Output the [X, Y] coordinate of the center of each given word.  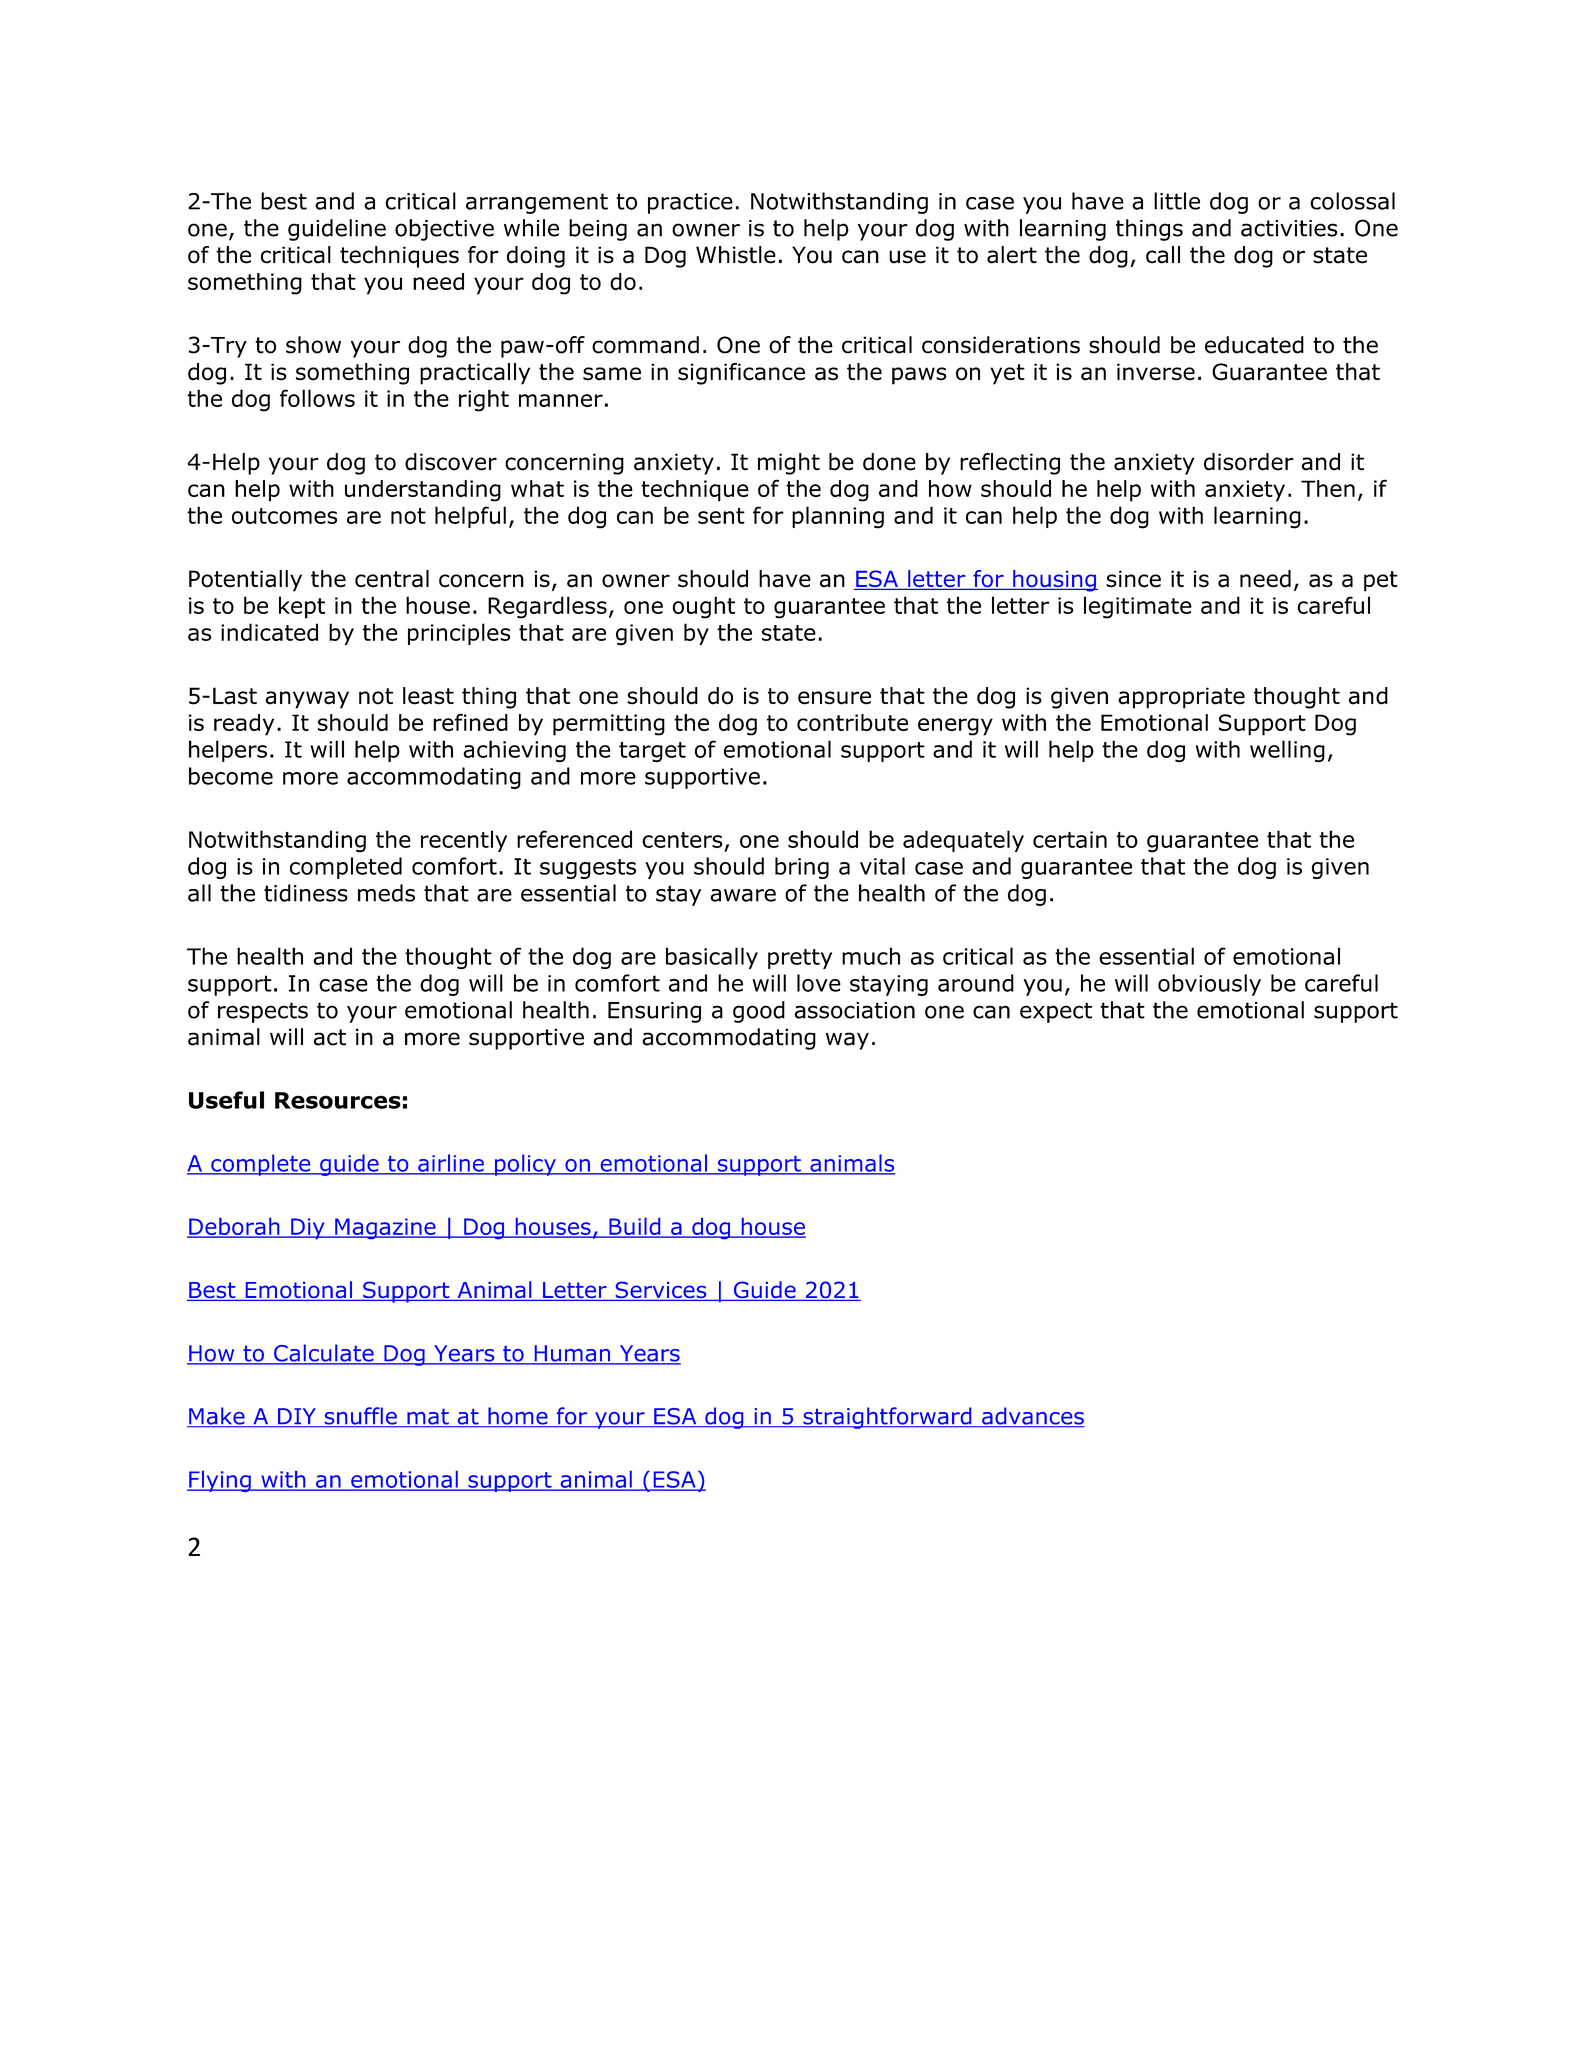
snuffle [360, 1417]
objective [444, 230]
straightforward [887, 1418]
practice [690, 203]
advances [1032, 1417]
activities [1289, 228]
